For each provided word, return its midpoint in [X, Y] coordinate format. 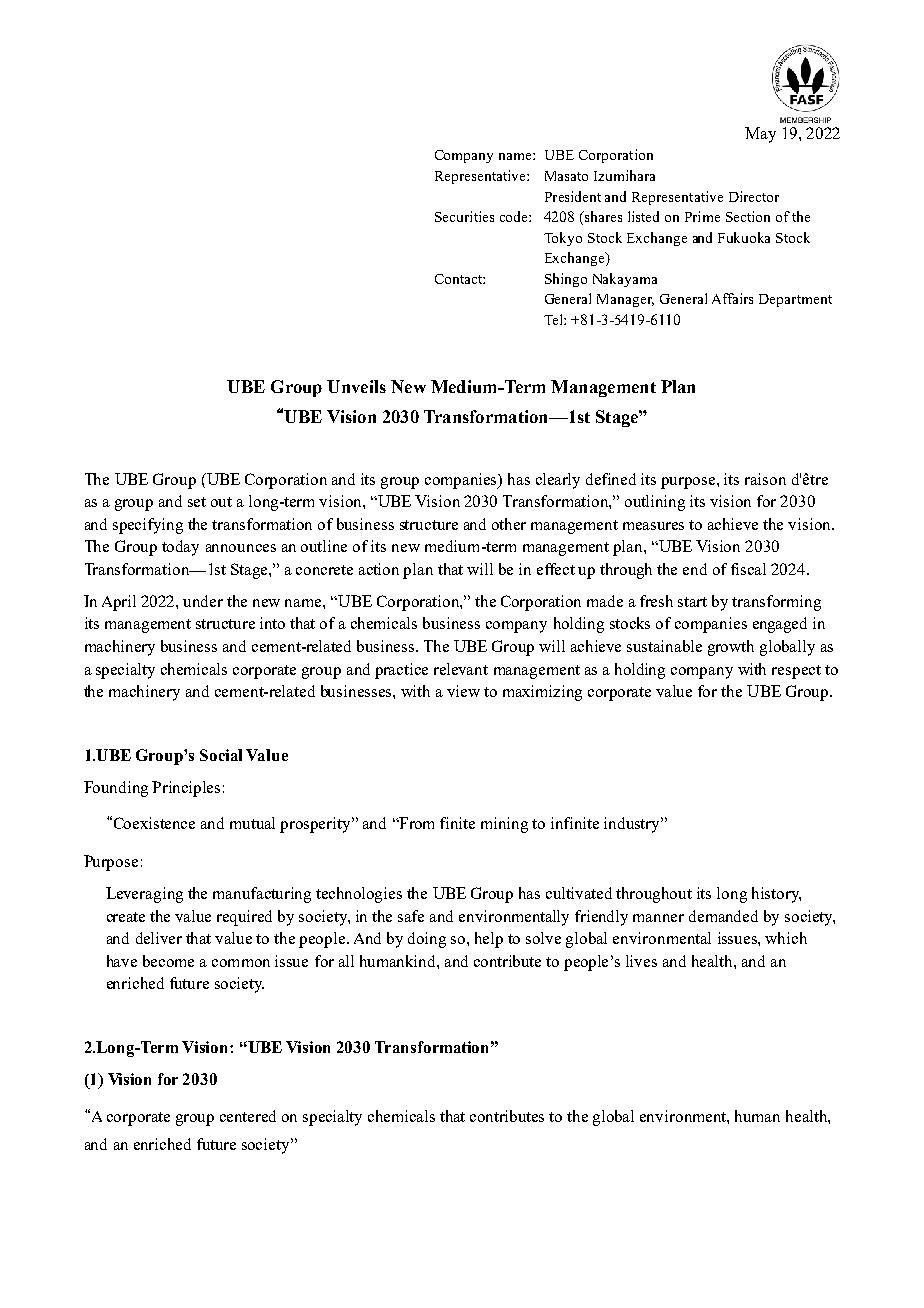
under [203, 601]
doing [427, 940]
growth [731, 648]
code [515, 216]
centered [248, 1116]
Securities [464, 216]
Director [754, 196]
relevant [461, 669]
